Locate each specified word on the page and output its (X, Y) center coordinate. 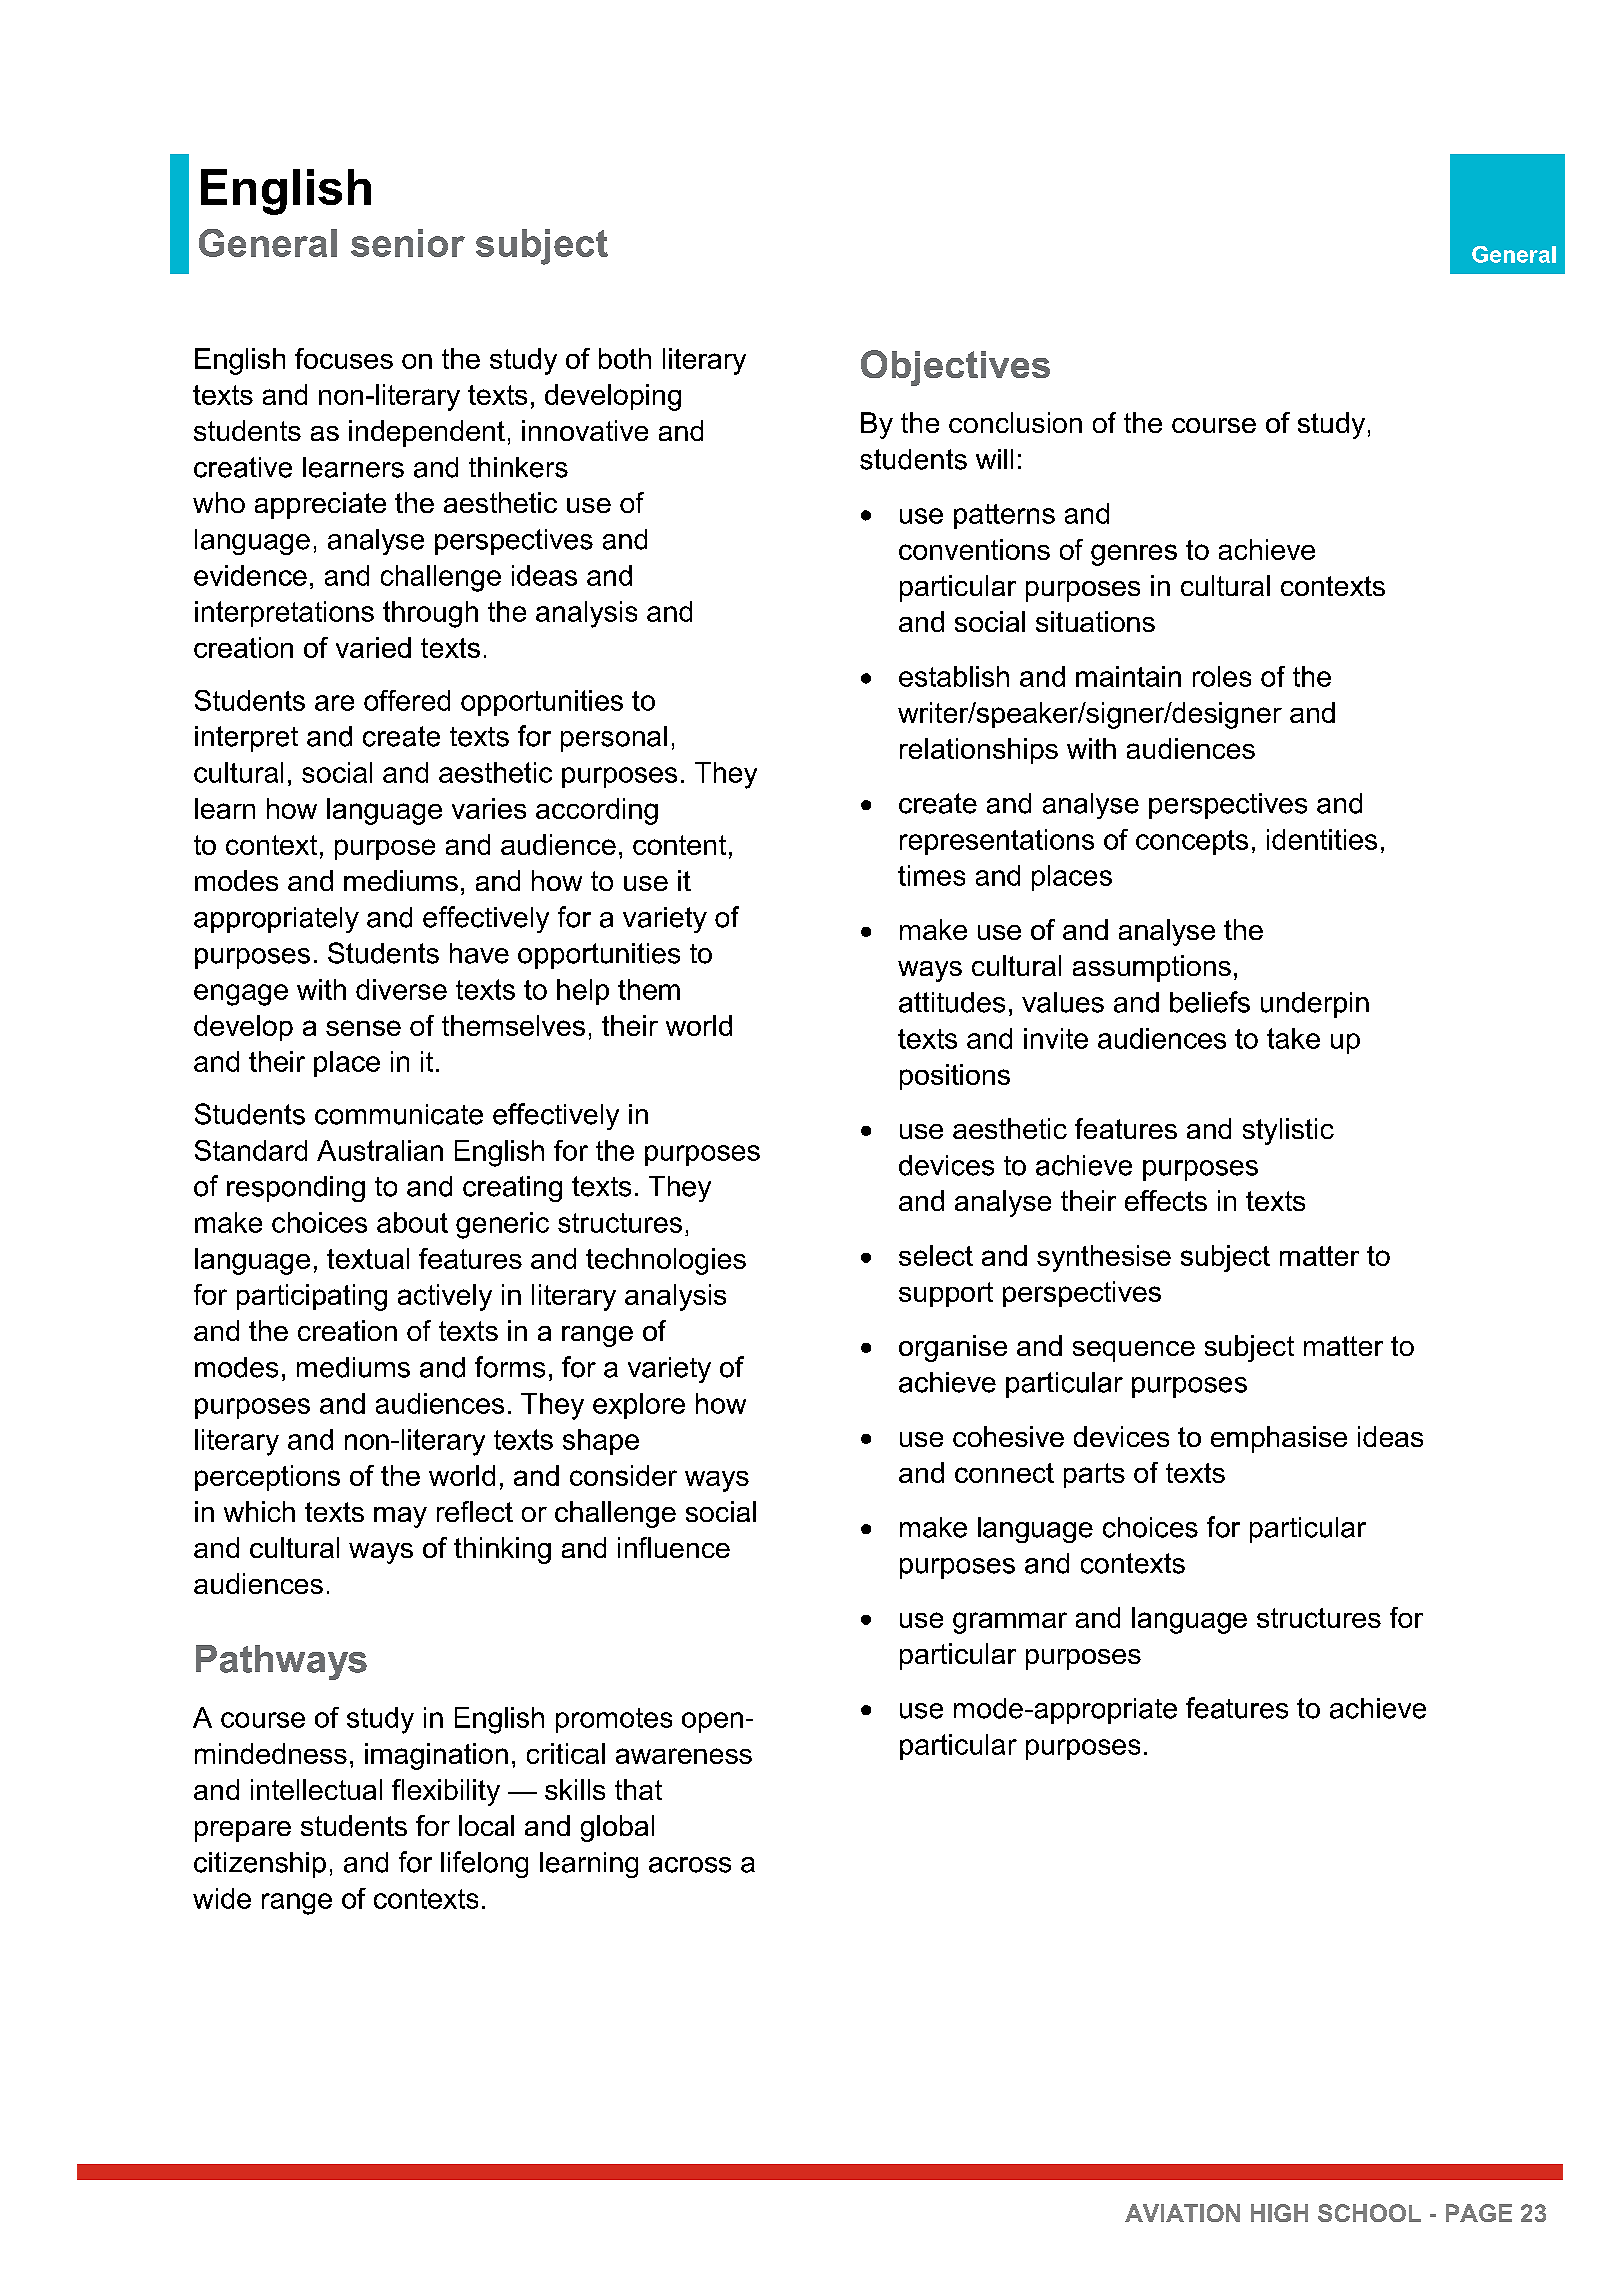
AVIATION (1182, 2213)
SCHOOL (1369, 2213)
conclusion (1015, 422)
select (936, 1255)
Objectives (955, 368)
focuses (344, 358)
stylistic (1288, 1131)
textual (368, 1258)
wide (222, 1898)
